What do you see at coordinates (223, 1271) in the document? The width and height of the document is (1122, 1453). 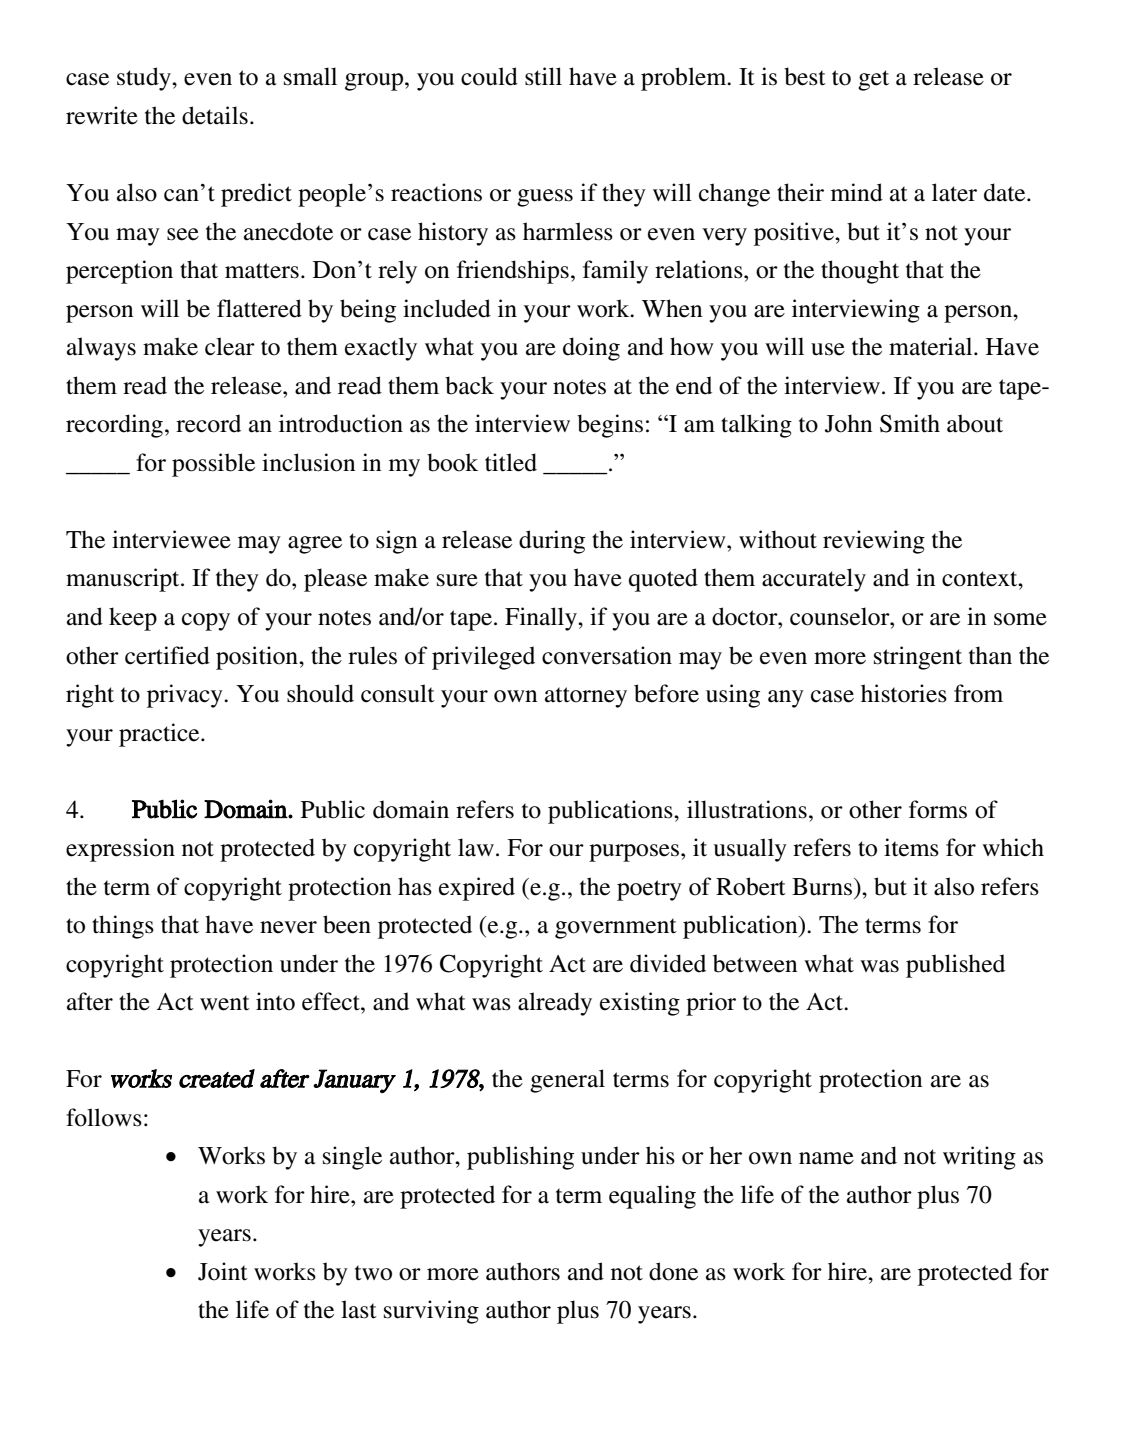 I see `Joint` at bounding box center [223, 1271].
